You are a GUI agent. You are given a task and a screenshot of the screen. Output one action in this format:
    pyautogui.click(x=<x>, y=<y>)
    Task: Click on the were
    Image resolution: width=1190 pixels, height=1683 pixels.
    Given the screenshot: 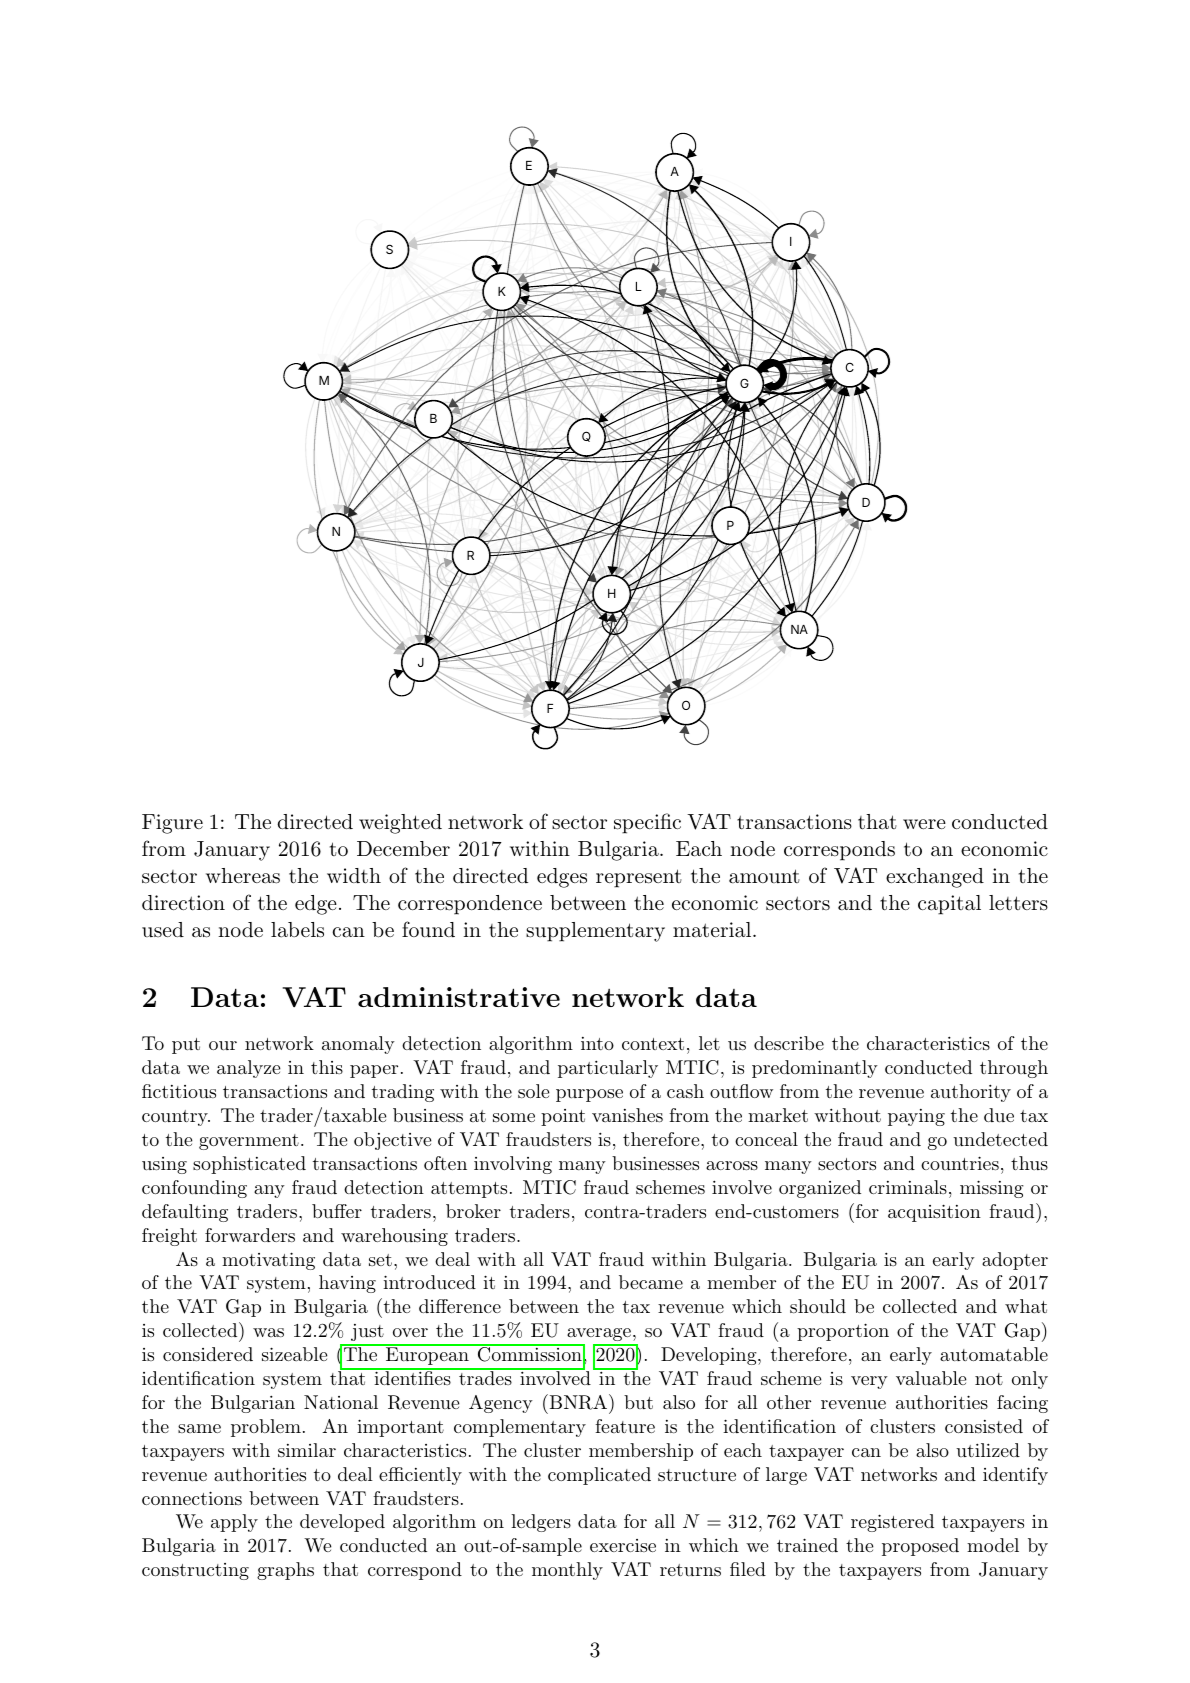 What is the action you would take?
    pyautogui.click(x=924, y=824)
